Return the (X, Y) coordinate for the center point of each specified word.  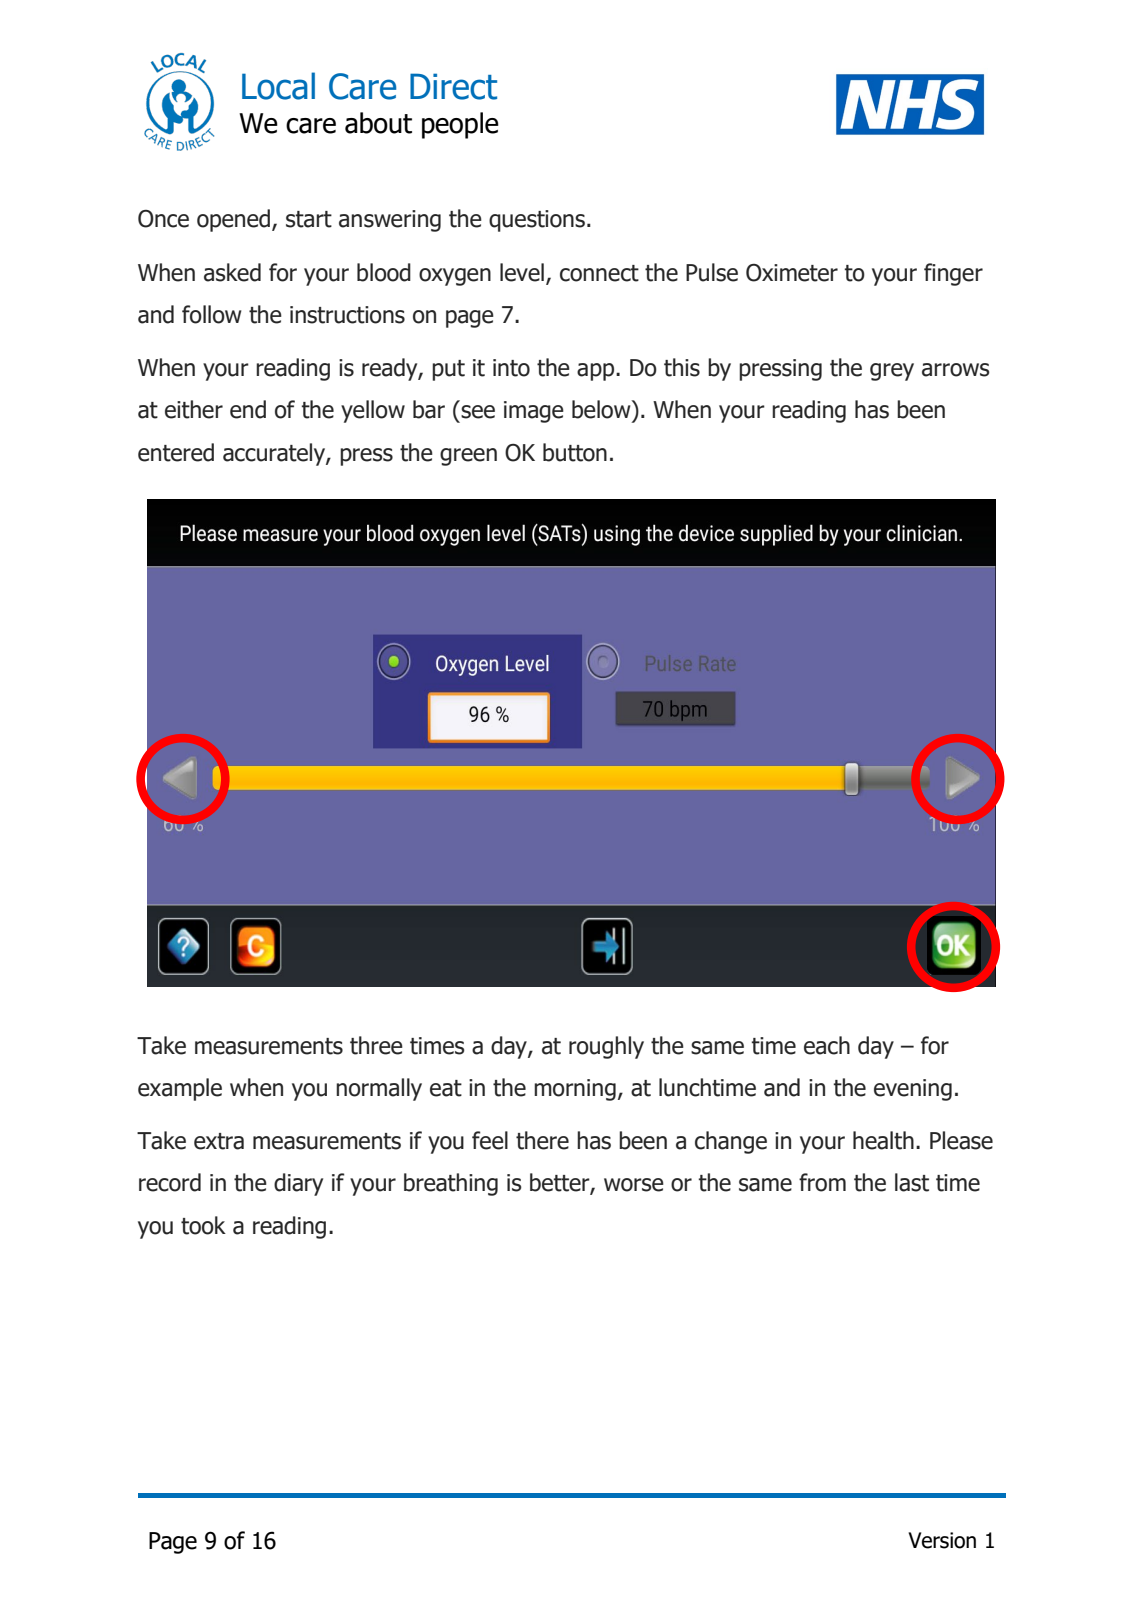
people (460, 125)
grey (892, 372)
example (180, 1089)
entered (176, 452)
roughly (606, 1047)
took (203, 1225)
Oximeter (792, 273)
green (468, 457)
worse (634, 1185)
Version (942, 1540)
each (827, 1045)
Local (278, 86)
